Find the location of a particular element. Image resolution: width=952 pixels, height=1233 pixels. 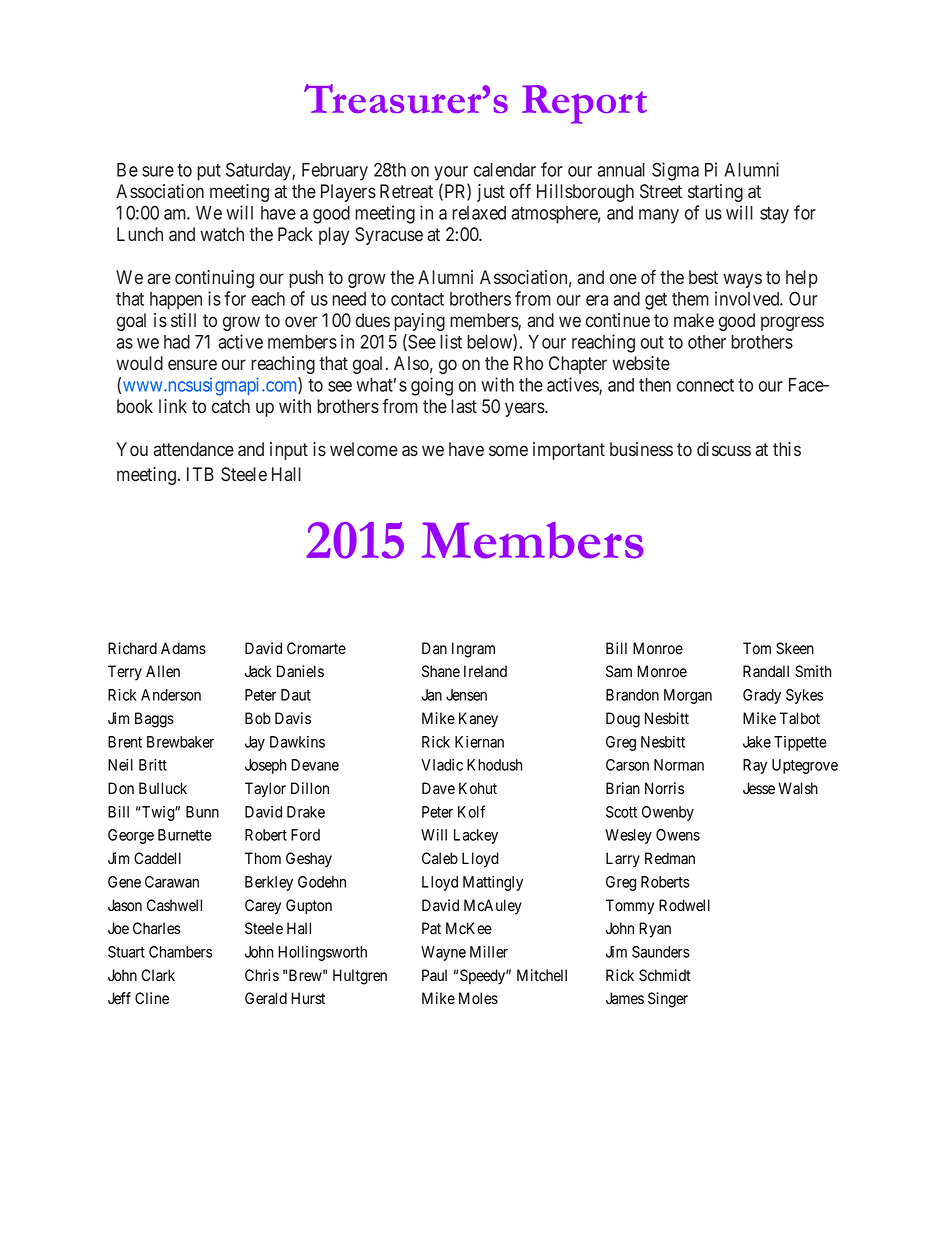

starting is located at coordinates (715, 193).
